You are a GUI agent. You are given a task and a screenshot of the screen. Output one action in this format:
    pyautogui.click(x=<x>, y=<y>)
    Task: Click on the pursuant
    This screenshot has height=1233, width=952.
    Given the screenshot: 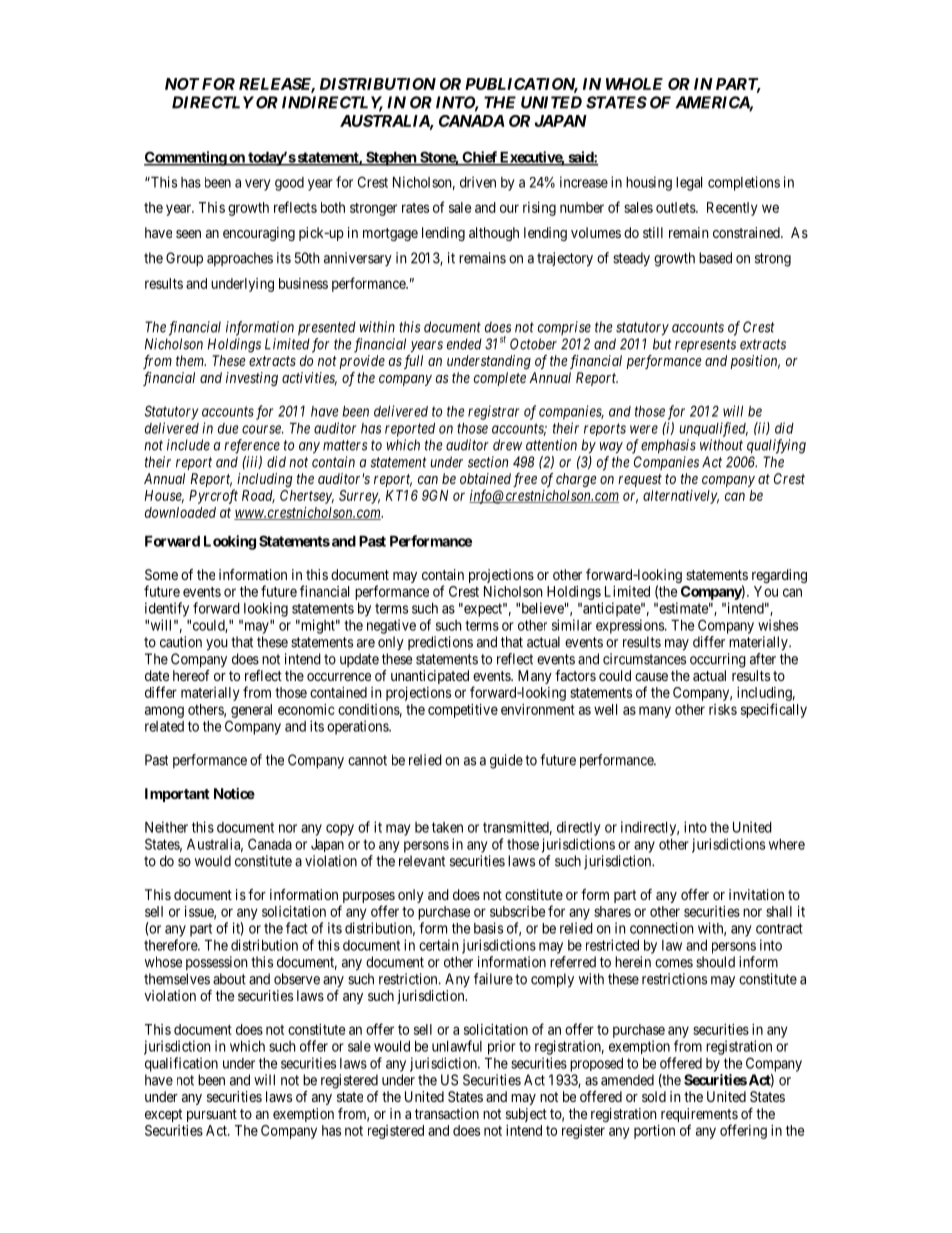 What is the action you would take?
    pyautogui.click(x=212, y=1115)
